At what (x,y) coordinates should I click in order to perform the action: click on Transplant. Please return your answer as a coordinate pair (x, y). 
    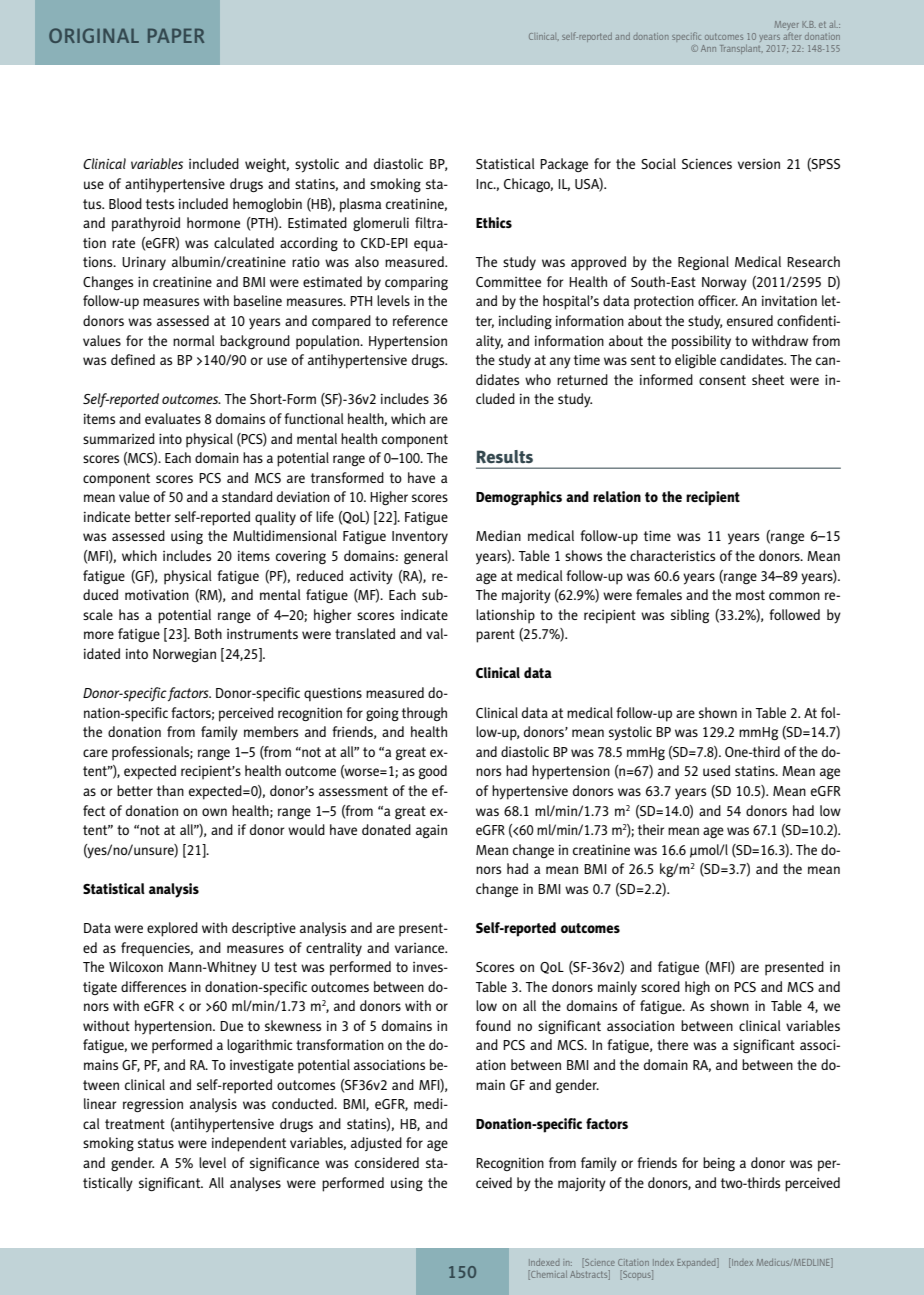
    Looking at the image, I should click on (741, 49).
